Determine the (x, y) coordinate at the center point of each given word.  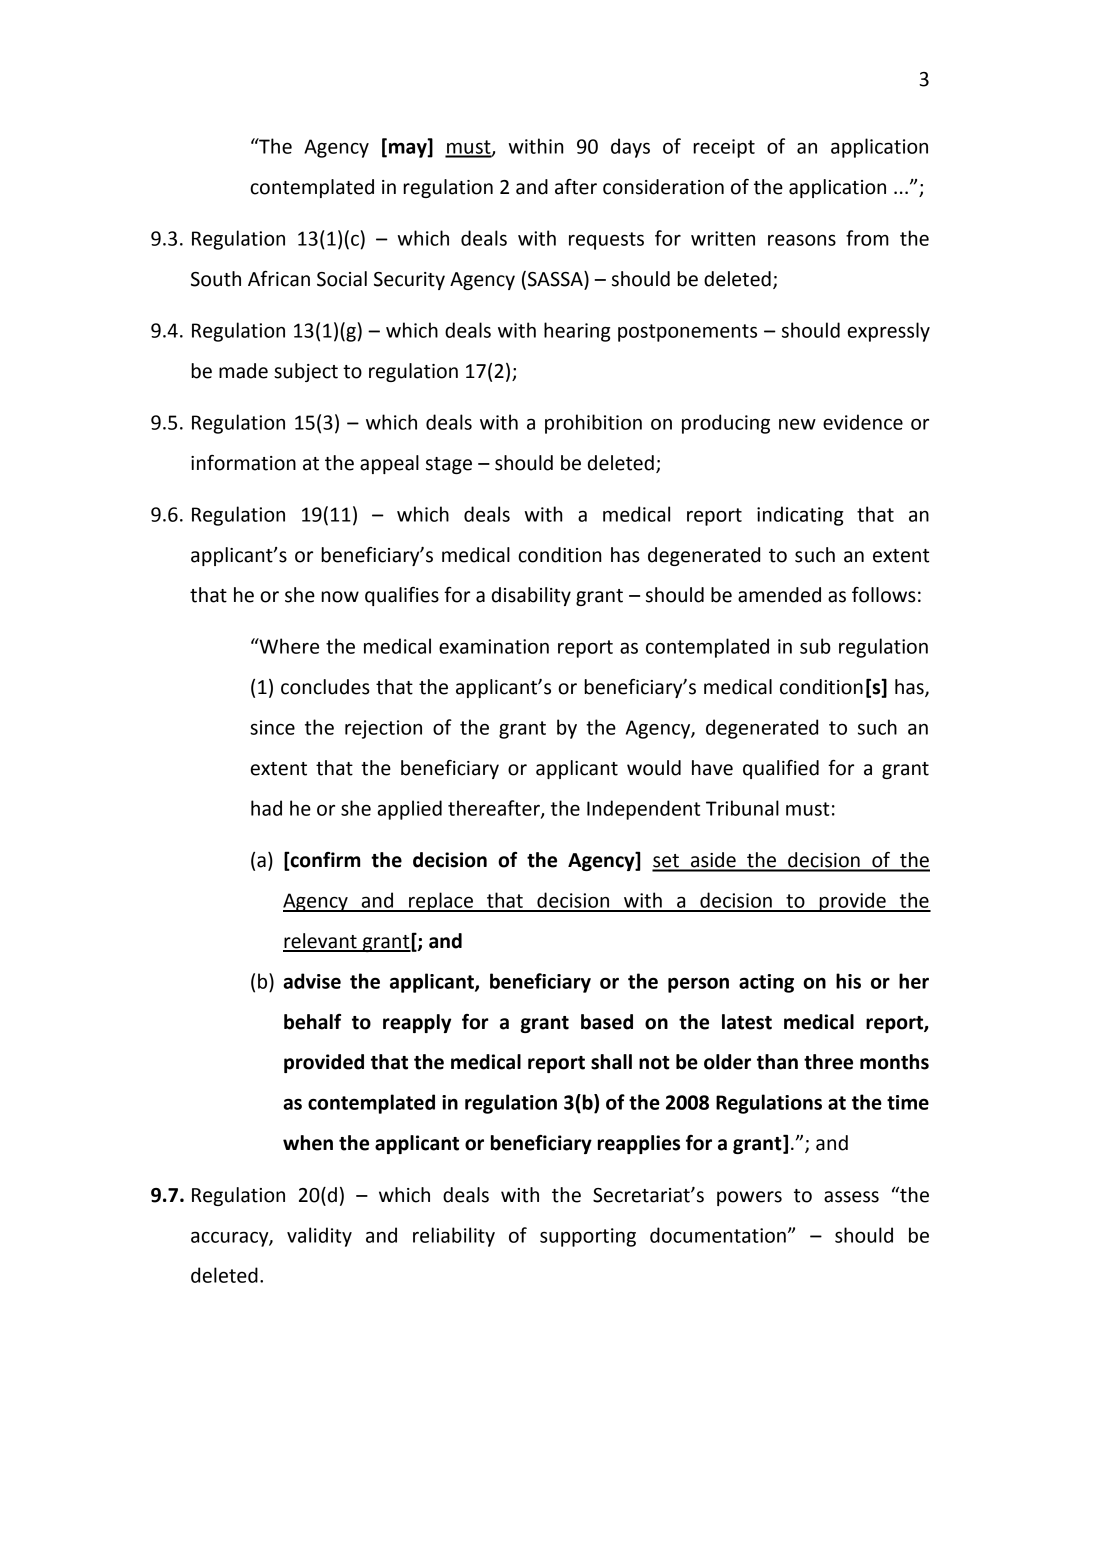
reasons (802, 240)
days (630, 148)
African (279, 279)
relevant (321, 942)
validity (319, 1237)
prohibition (593, 424)
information (243, 463)
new (797, 424)
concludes (325, 687)
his (848, 981)
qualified (781, 769)
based (607, 1022)
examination (494, 646)
